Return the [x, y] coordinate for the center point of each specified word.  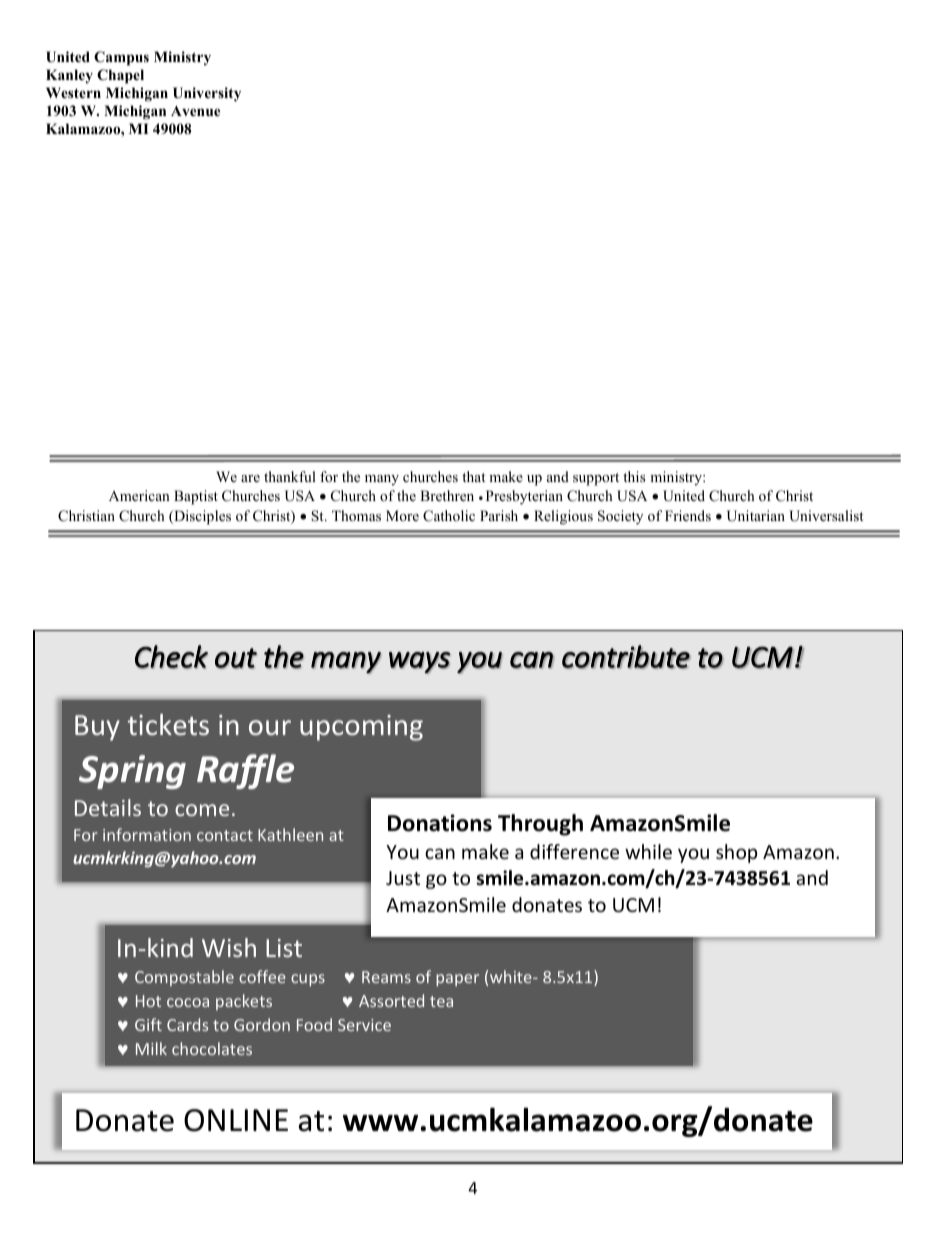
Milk [151, 1048]
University [207, 94]
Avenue [195, 111]
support [596, 479]
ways [420, 663]
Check [171, 657]
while [648, 851]
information [147, 834]
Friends [688, 515]
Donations [440, 823]
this [634, 476]
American [139, 495]
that [473, 476]
